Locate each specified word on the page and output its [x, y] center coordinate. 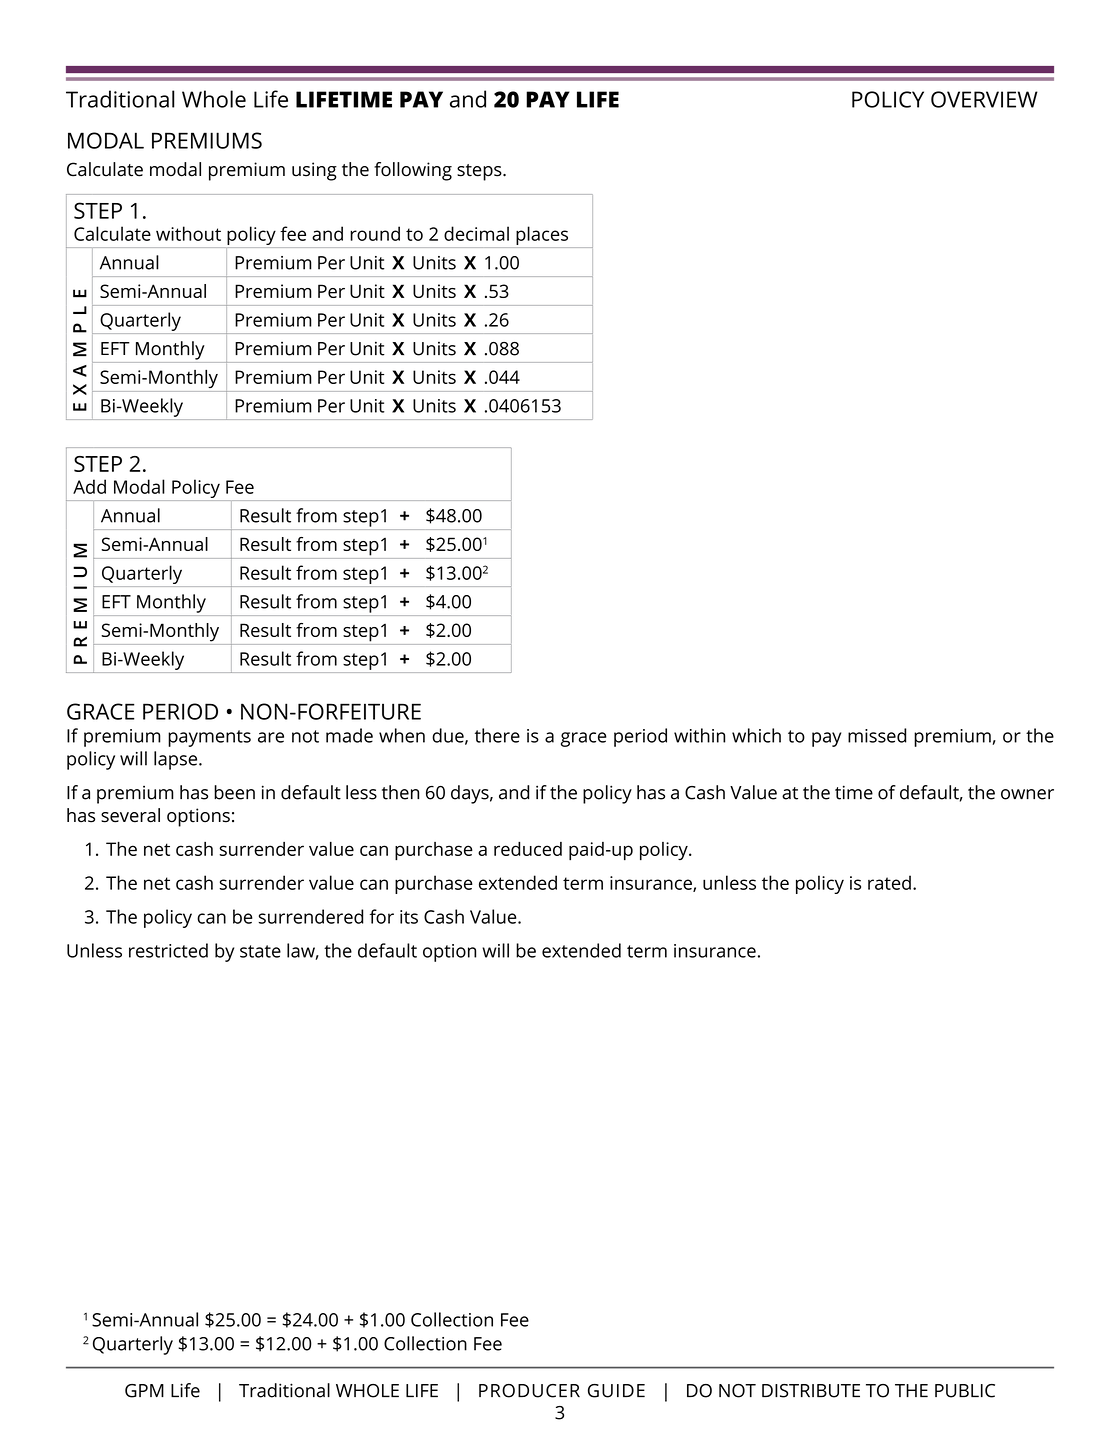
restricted [168, 950]
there [497, 735]
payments [209, 738]
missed [877, 735]
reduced [528, 849]
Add [89, 486]
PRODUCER [529, 1391]
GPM [144, 1391]
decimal [476, 233]
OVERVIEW [984, 99]
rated [889, 882]
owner [1027, 794]
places [542, 235]
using [314, 171]
